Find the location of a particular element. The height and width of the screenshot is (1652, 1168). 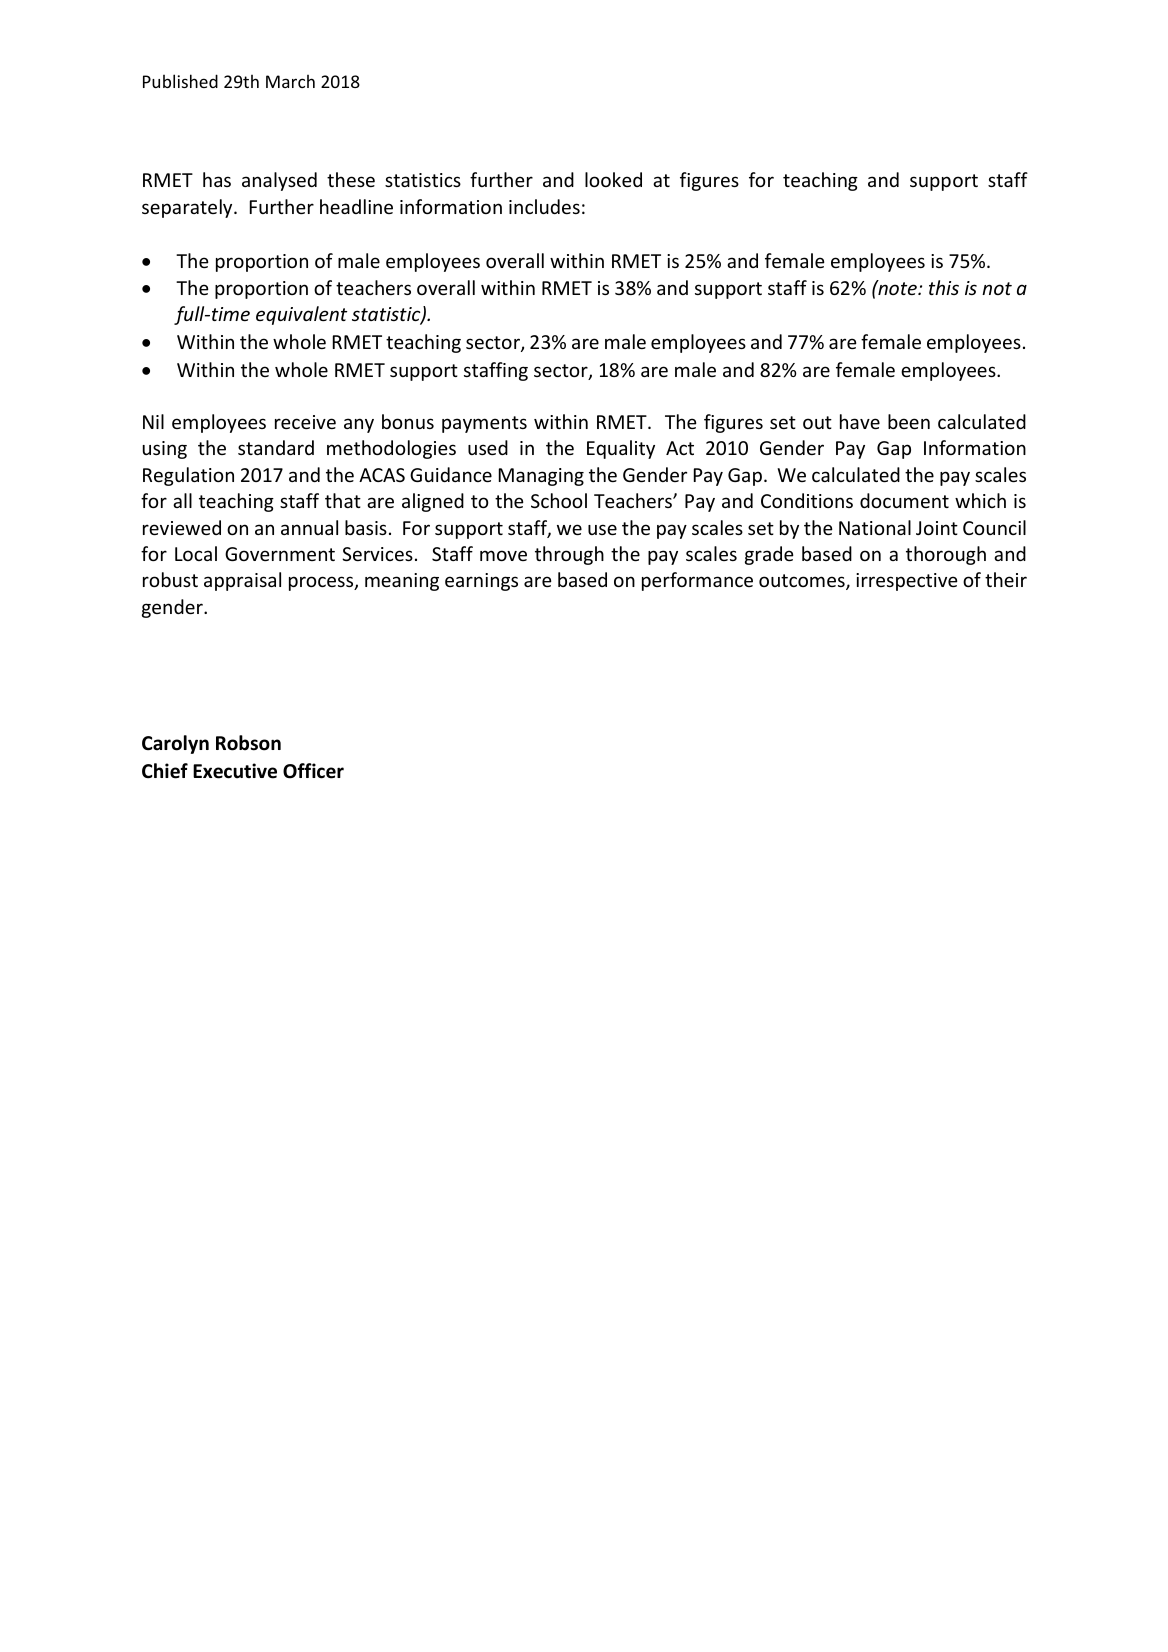

includes is located at coordinates (544, 206).
